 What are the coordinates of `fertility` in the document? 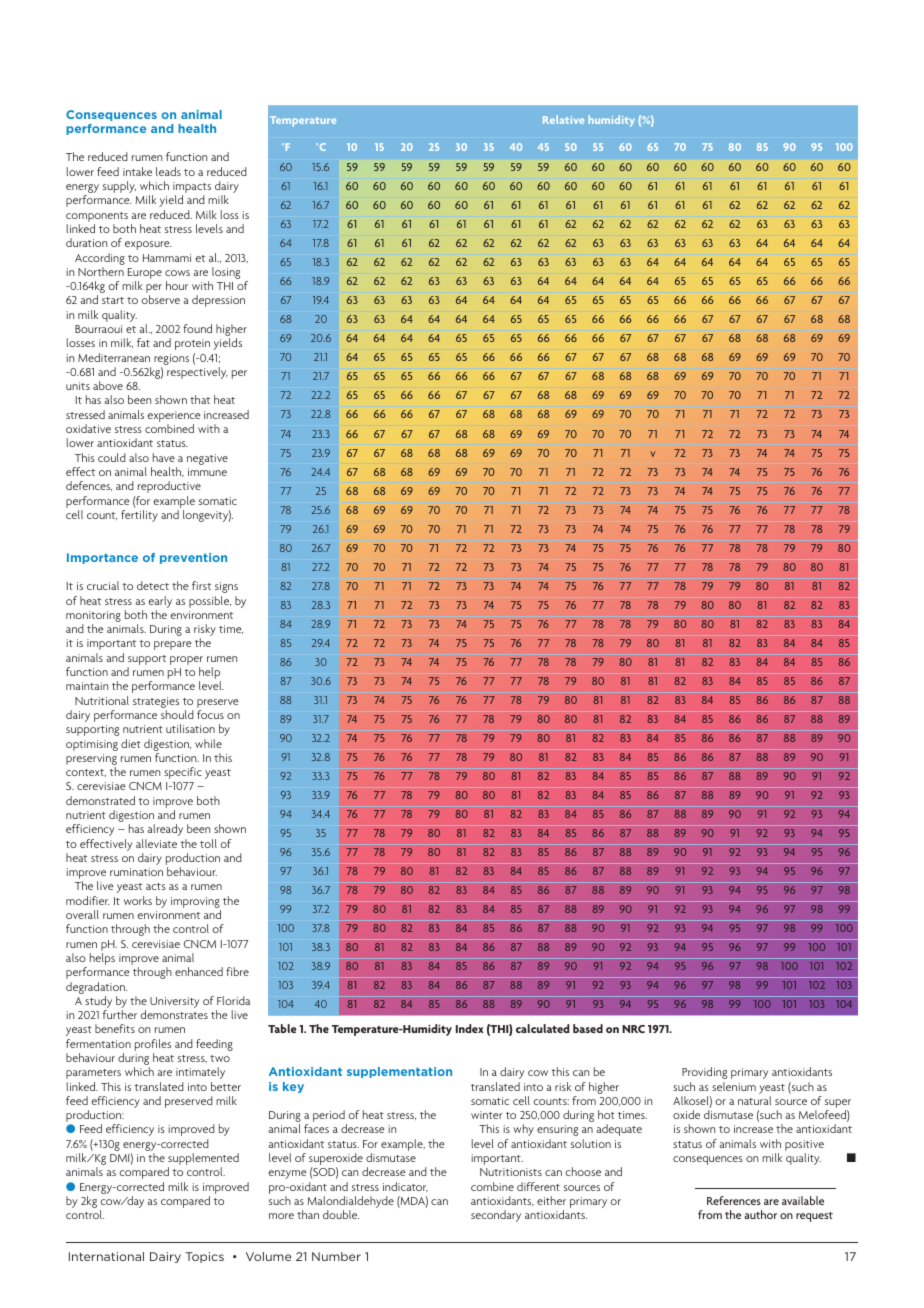 It's located at (139, 516).
